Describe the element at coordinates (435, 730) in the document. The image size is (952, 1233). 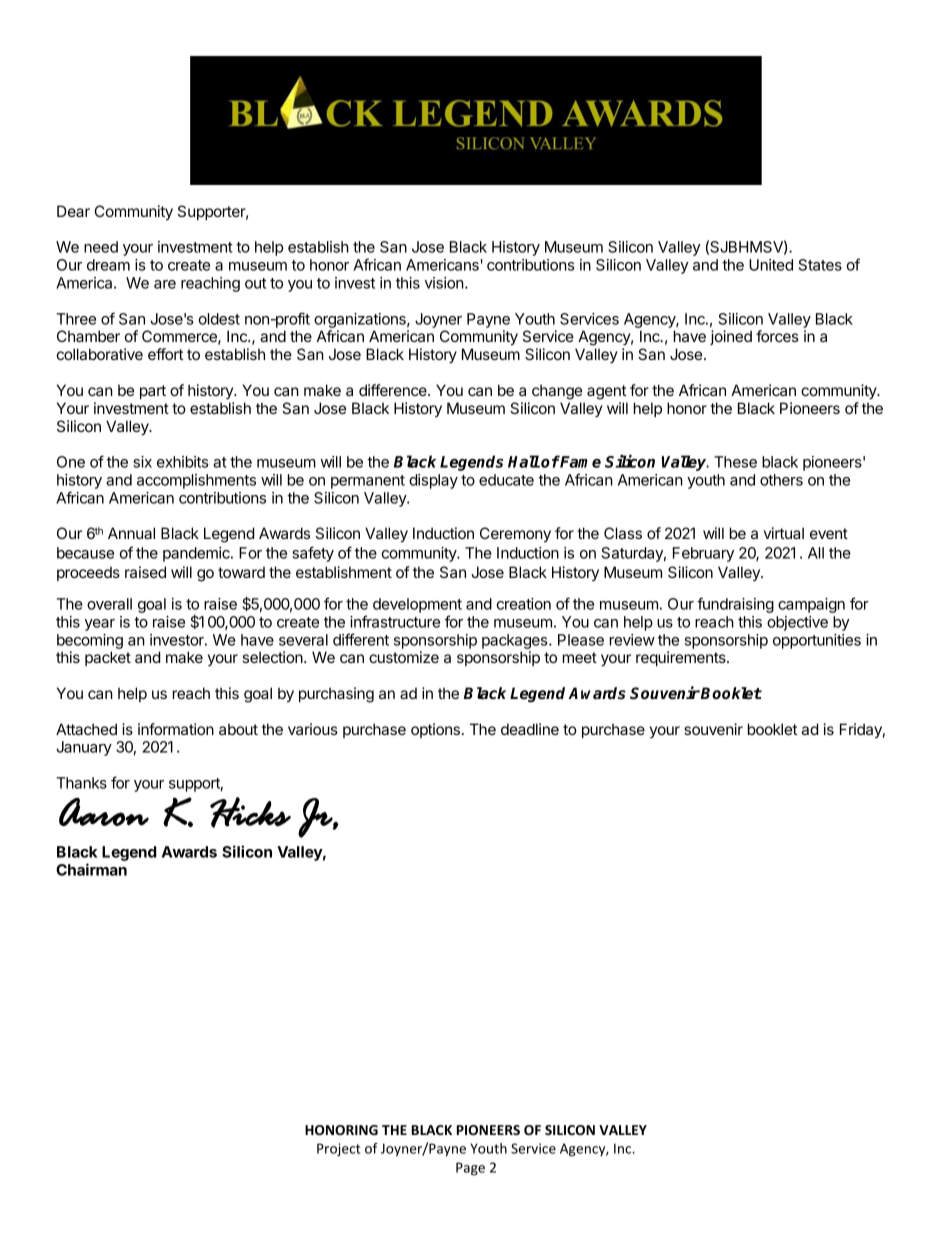
I see `options` at that location.
